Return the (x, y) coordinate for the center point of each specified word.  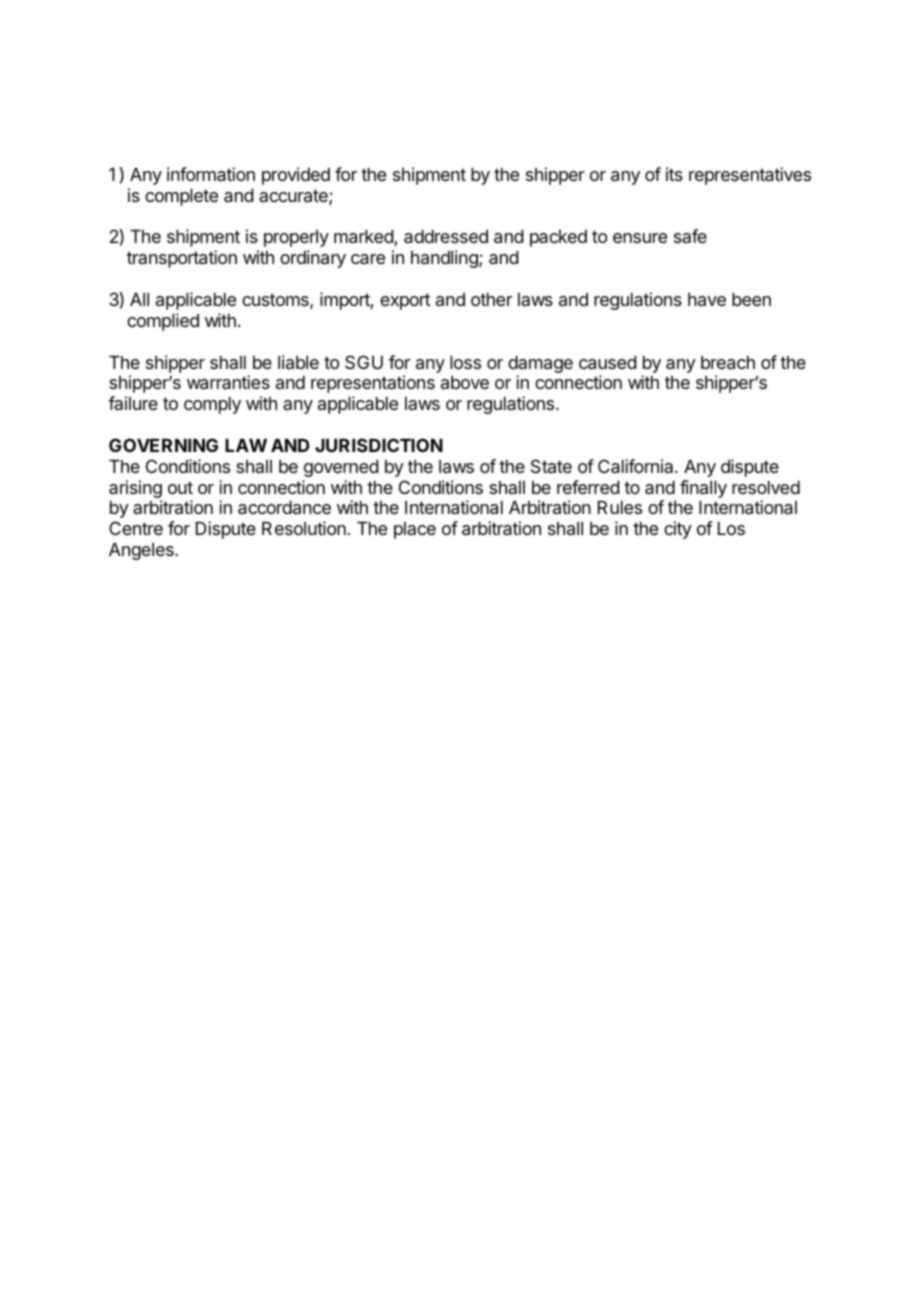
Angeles (142, 551)
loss (465, 362)
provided (296, 176)
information (211, 174)
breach (728, 363)
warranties (228, 382)
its (674, 174)
